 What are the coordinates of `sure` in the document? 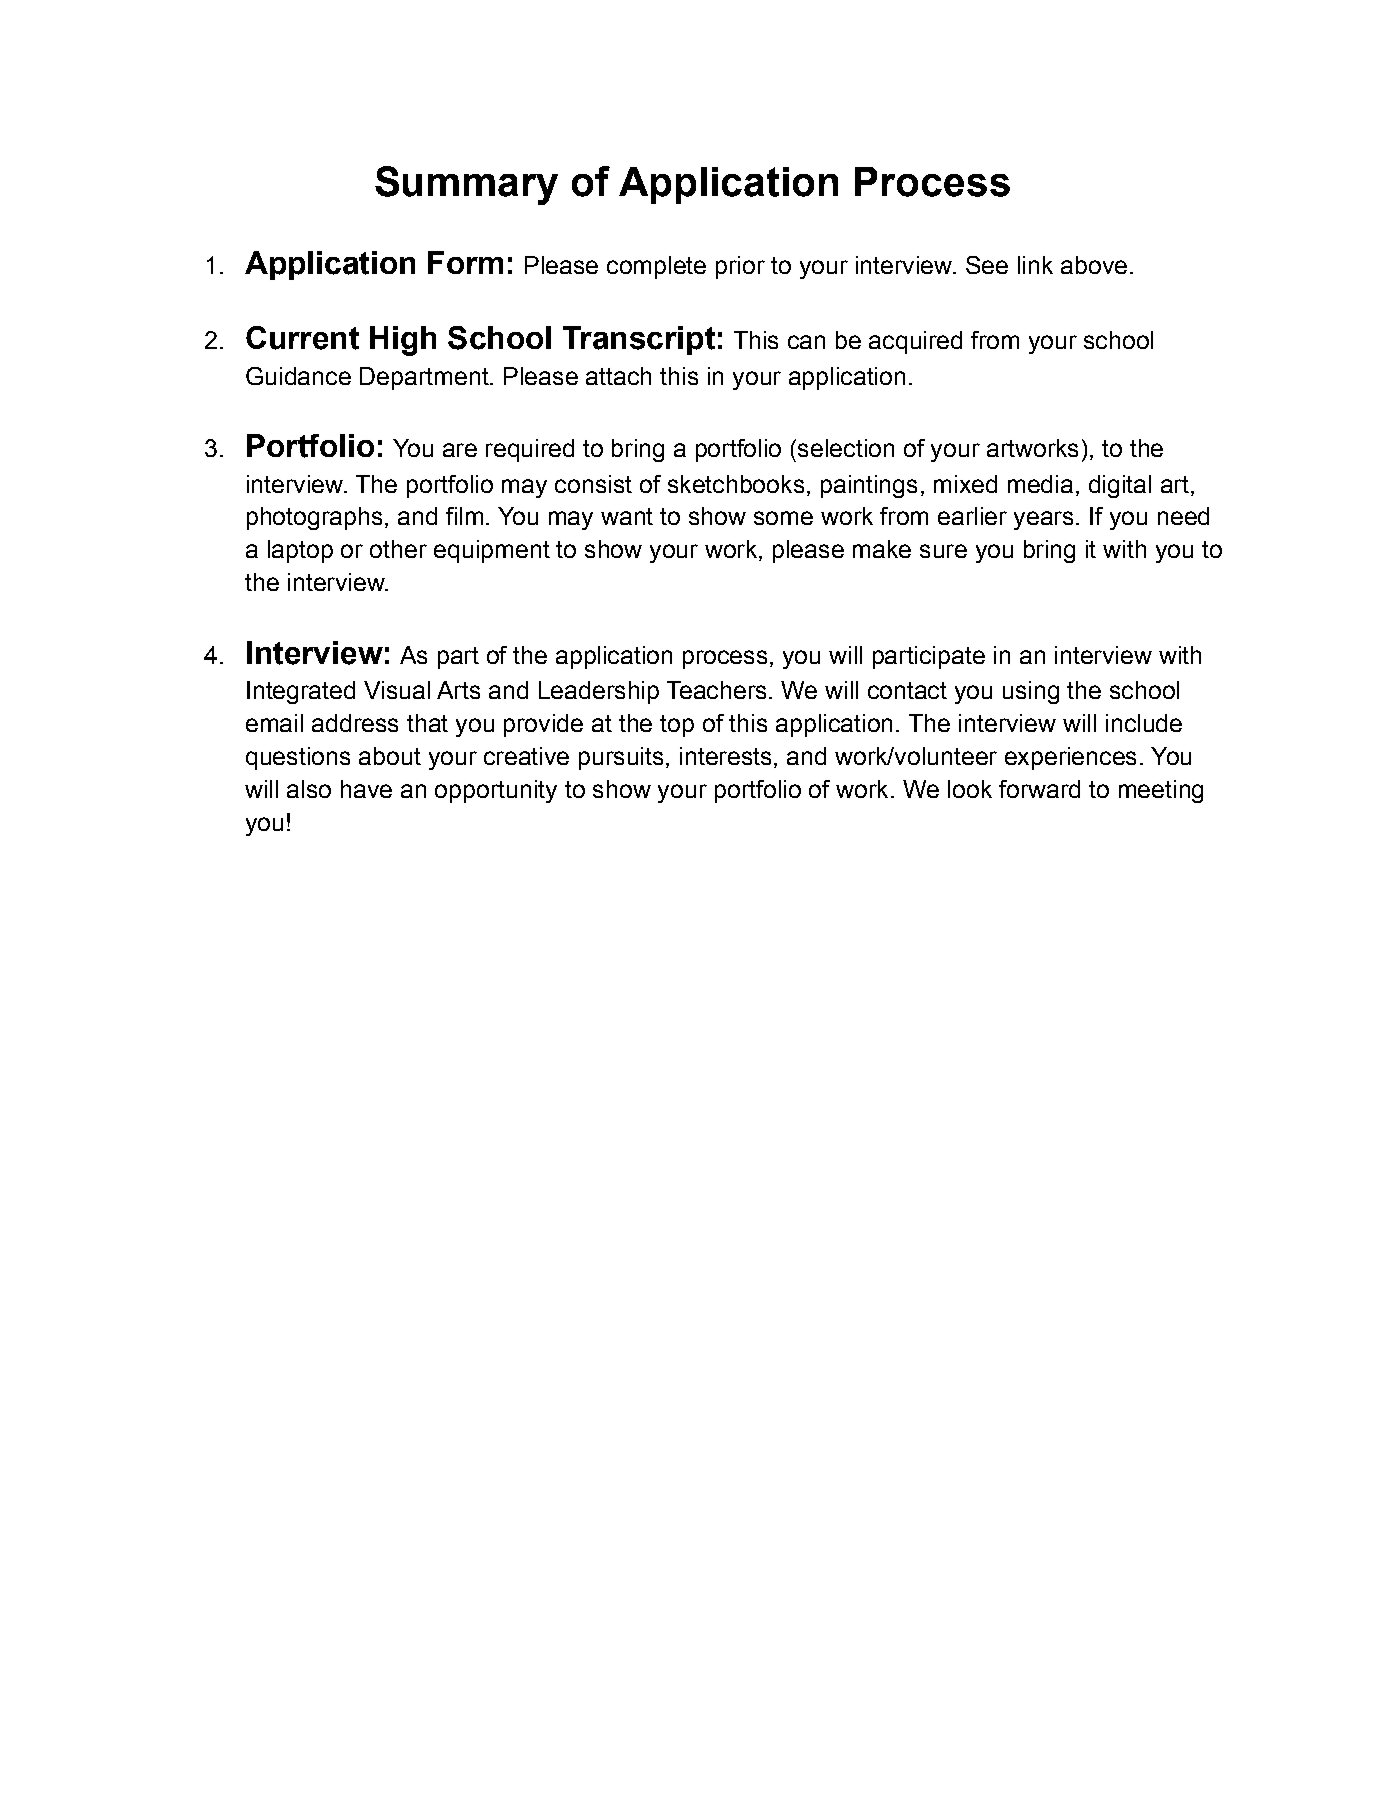 It's located at (943, 551).
